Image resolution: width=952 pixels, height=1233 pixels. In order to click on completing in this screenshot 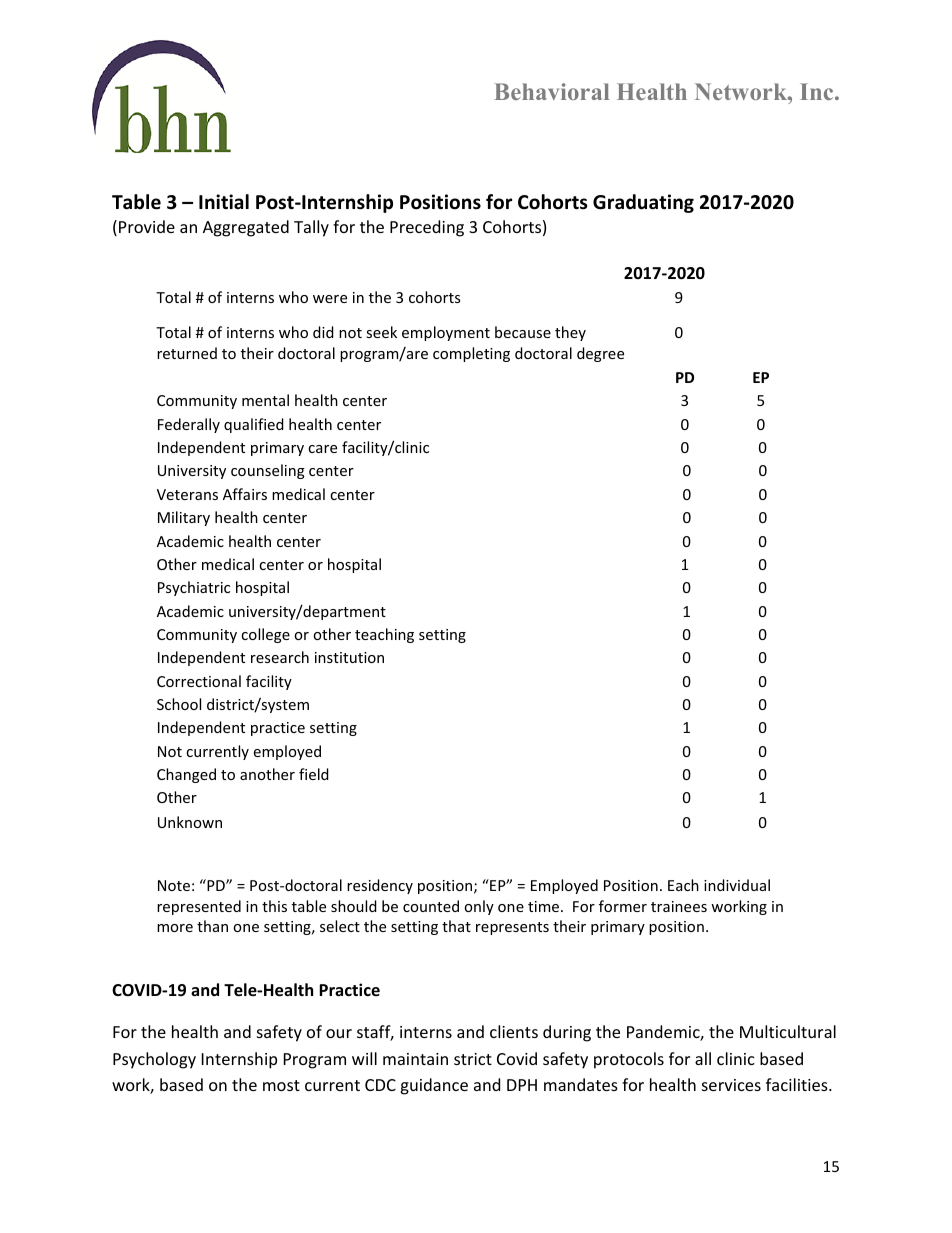, I will do `click(471, 354)`.
